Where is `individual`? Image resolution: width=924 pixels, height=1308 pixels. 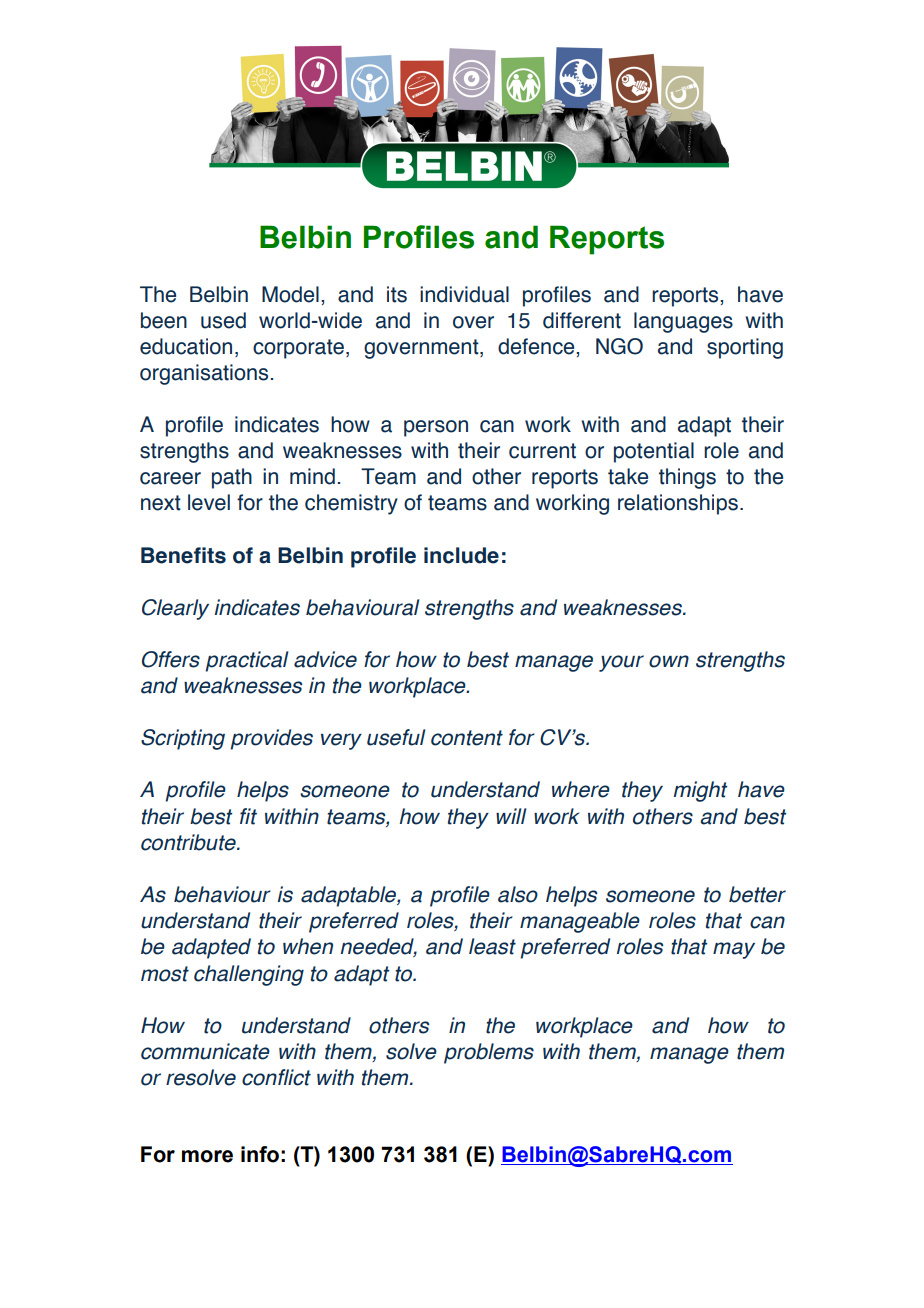
individual is located at coordinates (464, 294).
